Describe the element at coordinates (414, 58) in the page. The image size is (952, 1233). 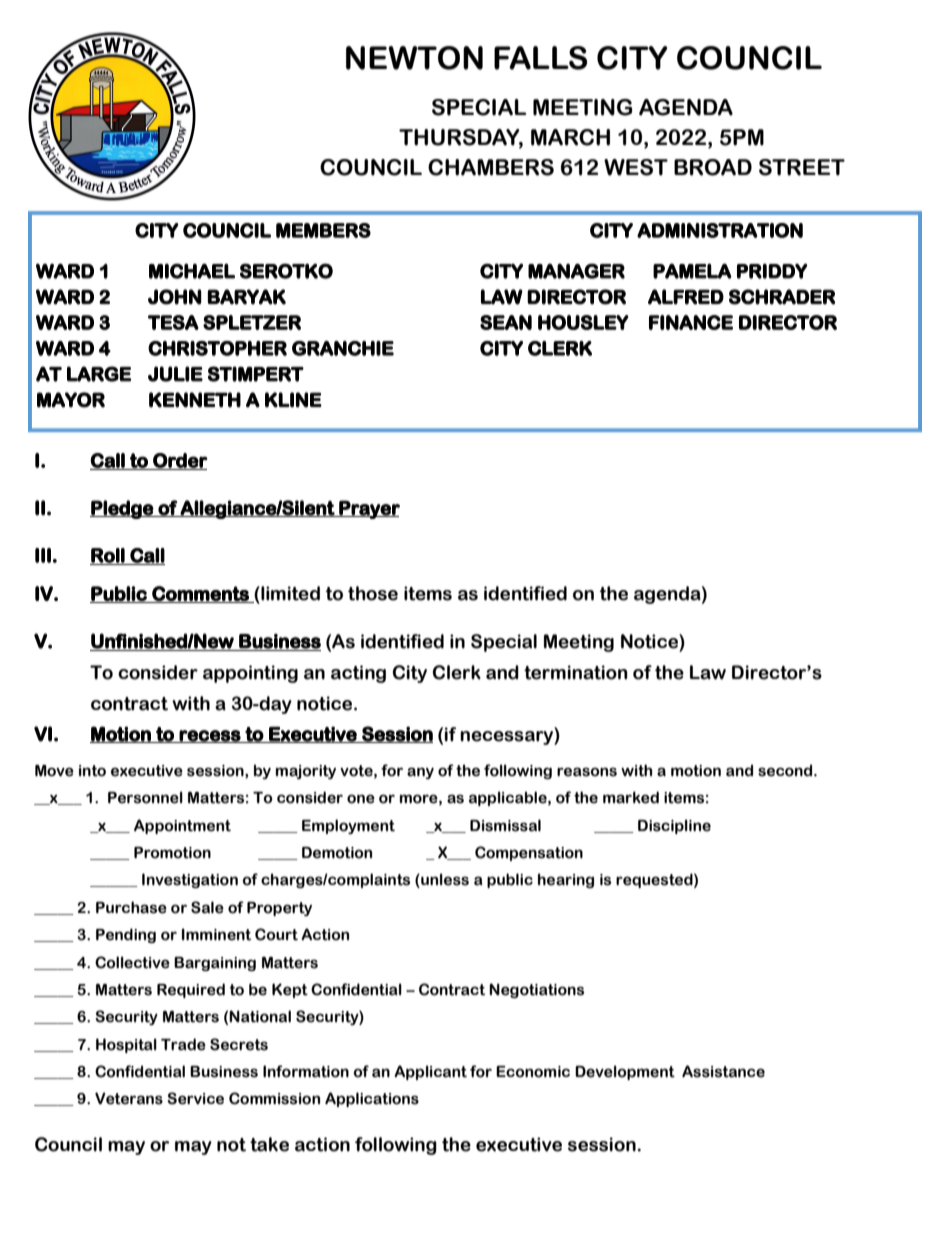
I see `NEWTON` at that location.
